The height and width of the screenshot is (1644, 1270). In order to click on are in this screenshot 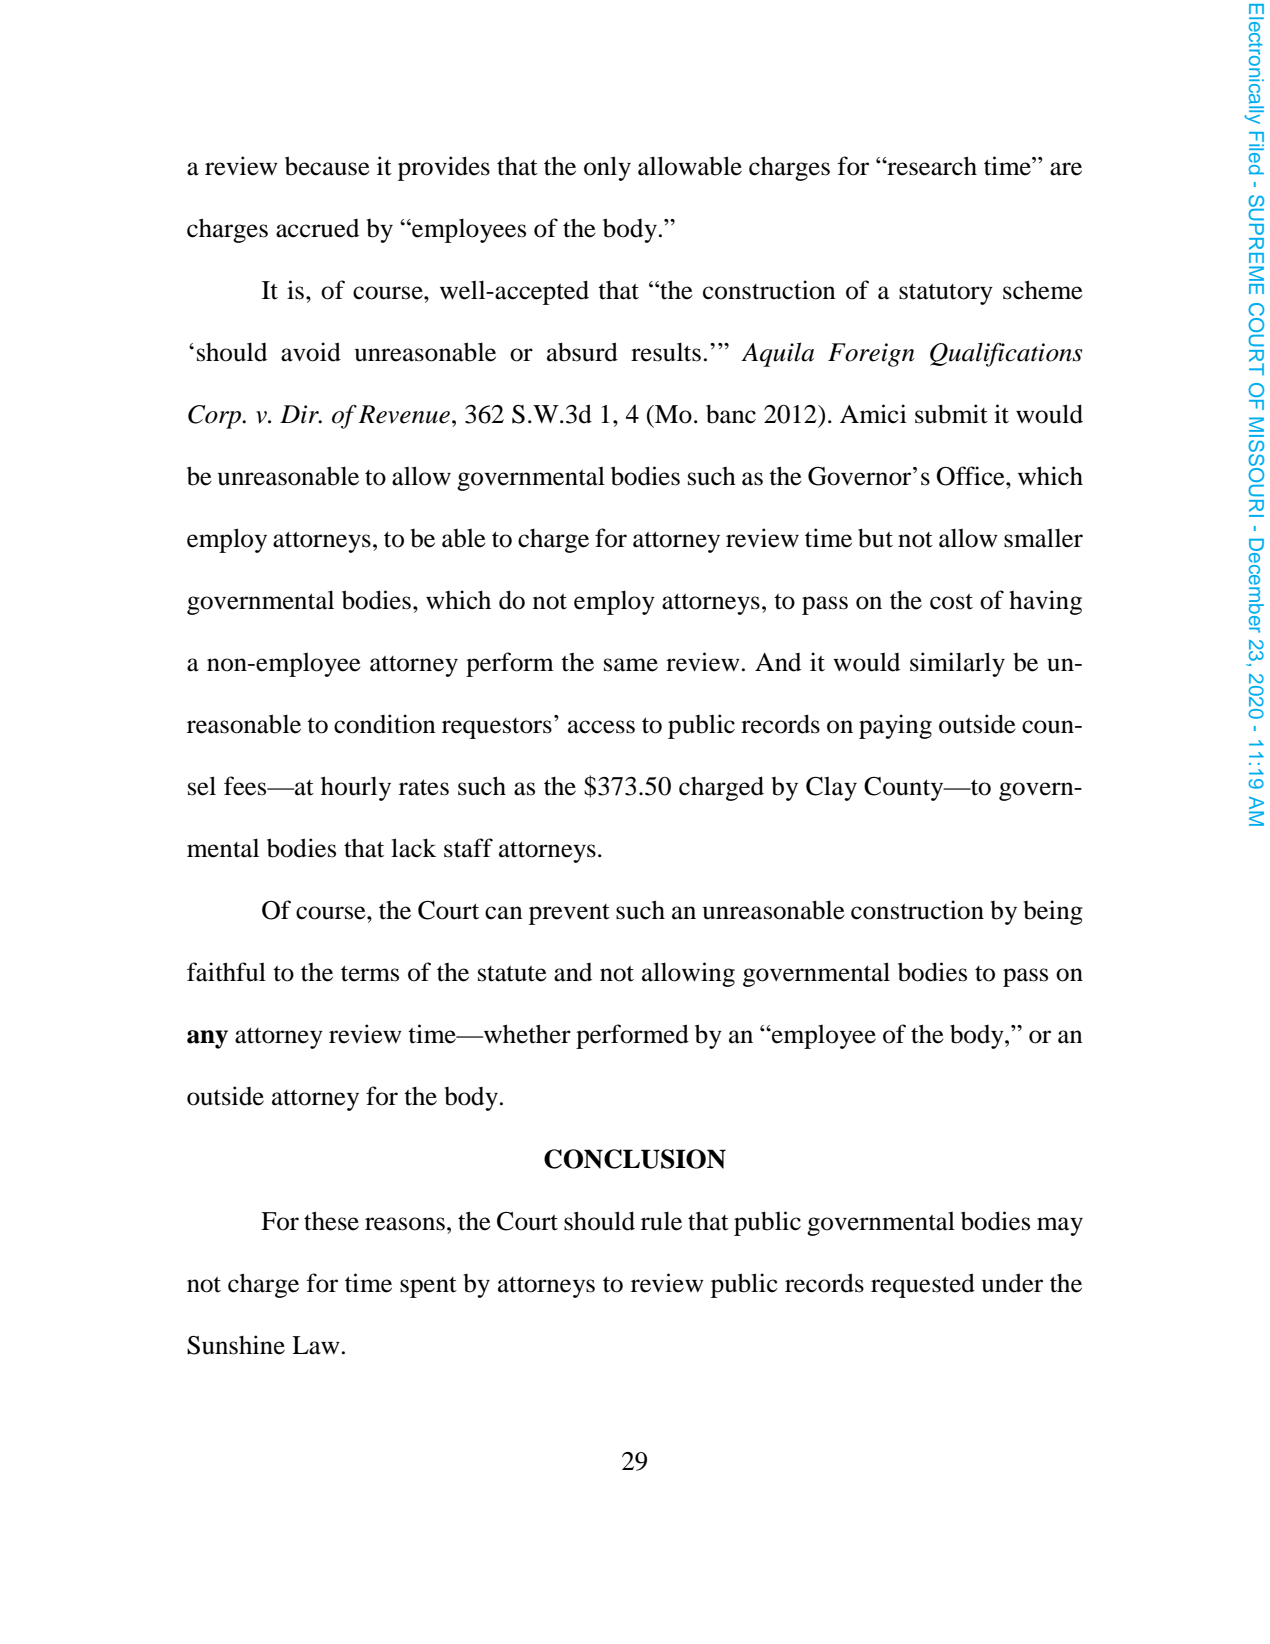, I will do `click(1066, 169)`.
